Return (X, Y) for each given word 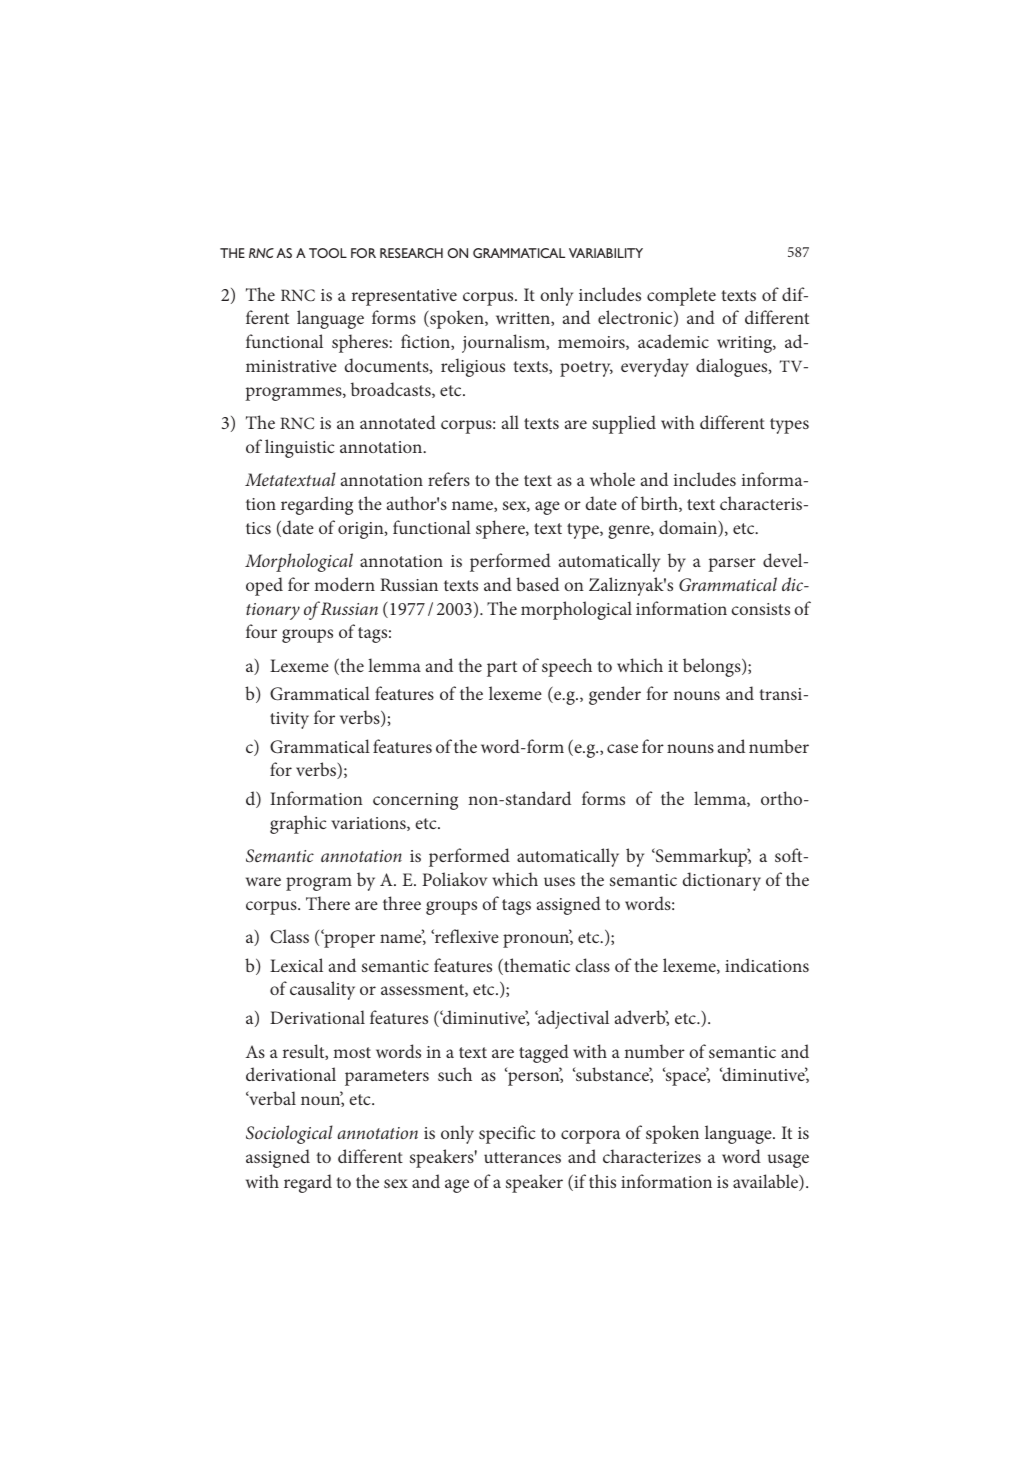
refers (449, 479)
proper (348, 940)
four (261, 631)
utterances (522, 1157)
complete (681, 296)
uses (559, 881)
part (502, 669)
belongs (713, 667)
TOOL (328, 253)
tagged (544, 1053)
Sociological (289, 1134)
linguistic (300, 448)
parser (732, 565)
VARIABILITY (606, 253)
